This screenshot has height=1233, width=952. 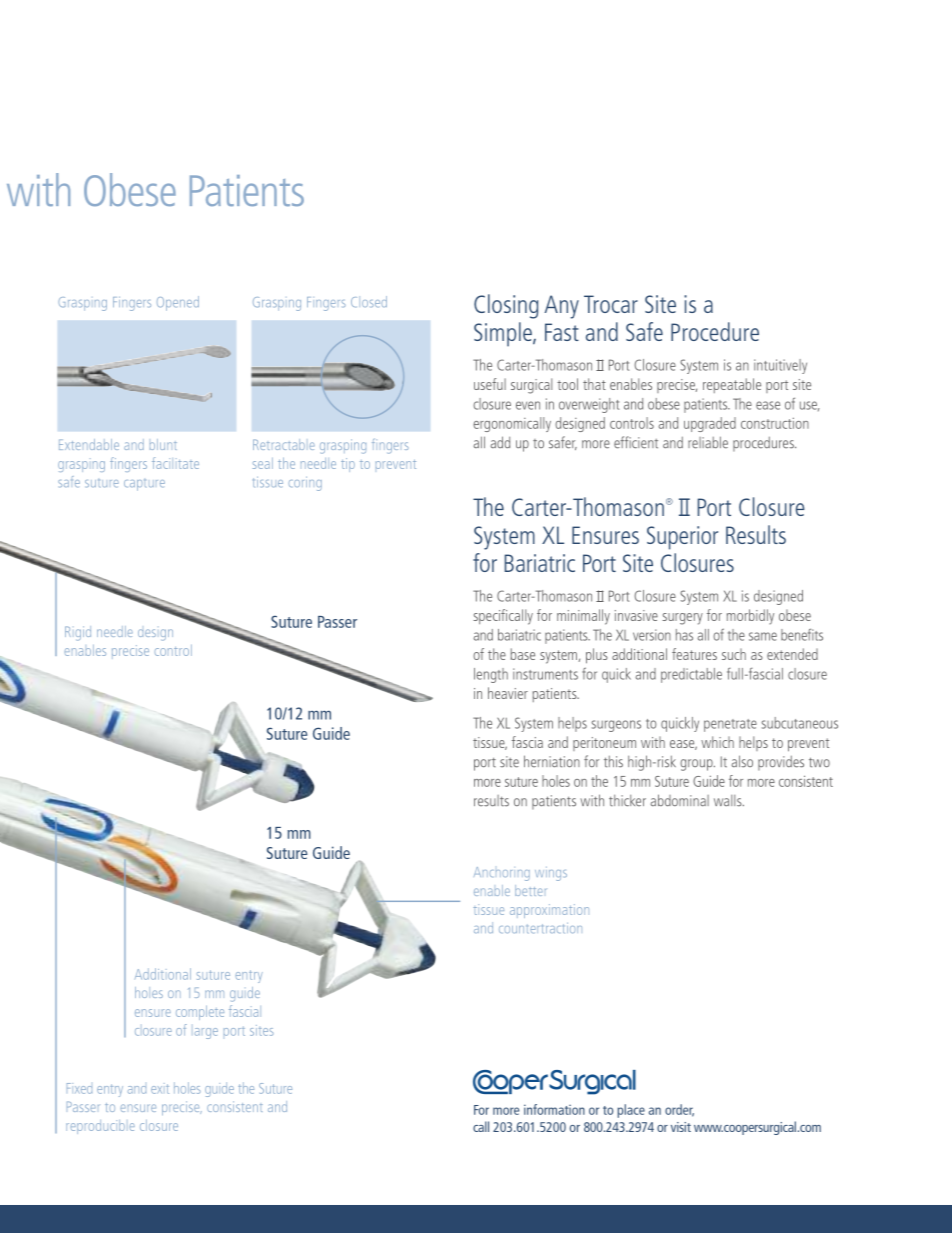 What do you see at coordinates (780, 366) in the screenshot?
I see `intuitively` at bounding box center [780, 366].
